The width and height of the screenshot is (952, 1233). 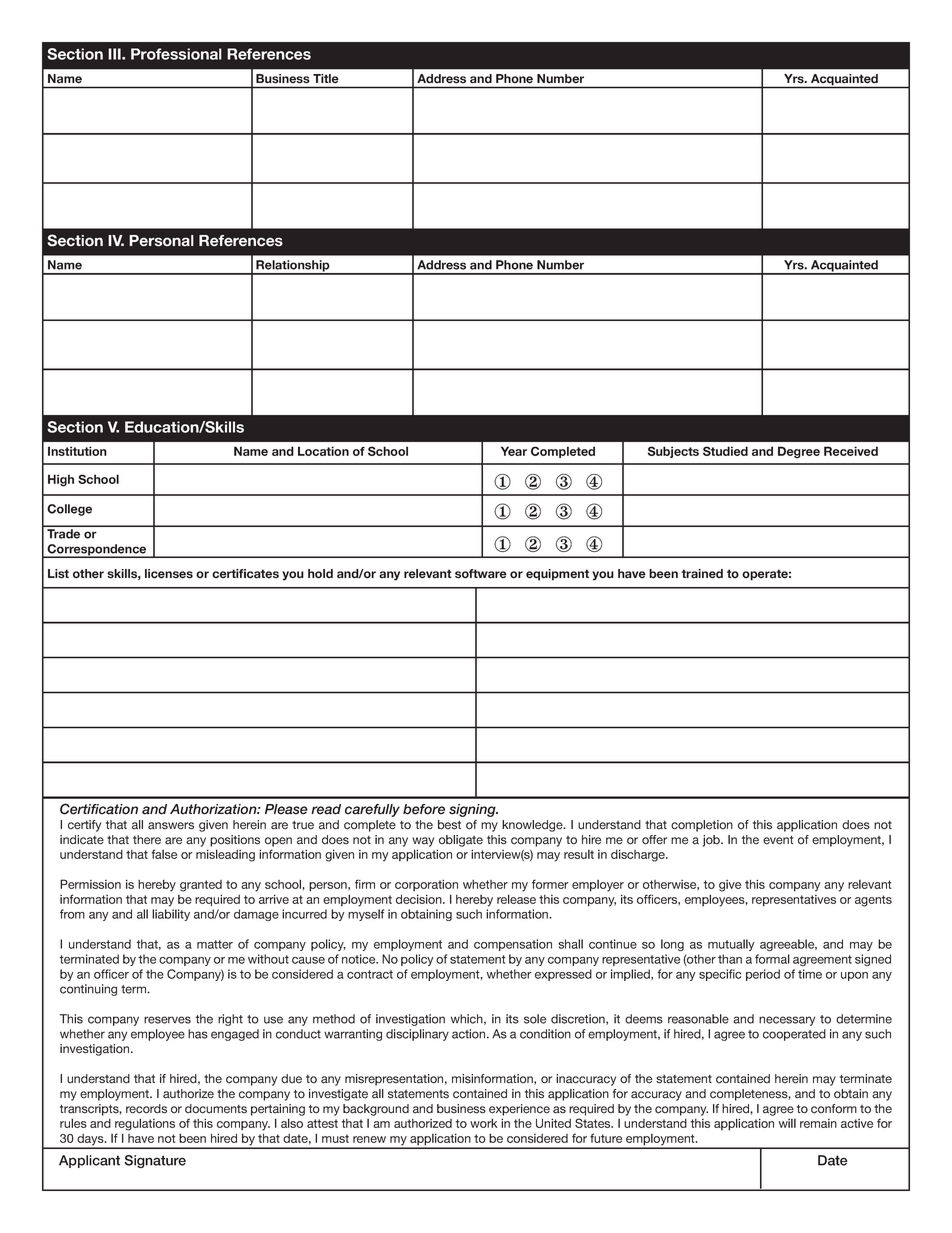 What do you see at coordinates (176, 54) in the screenshot?
I see `Professional` at bounding box center [176, 54].
